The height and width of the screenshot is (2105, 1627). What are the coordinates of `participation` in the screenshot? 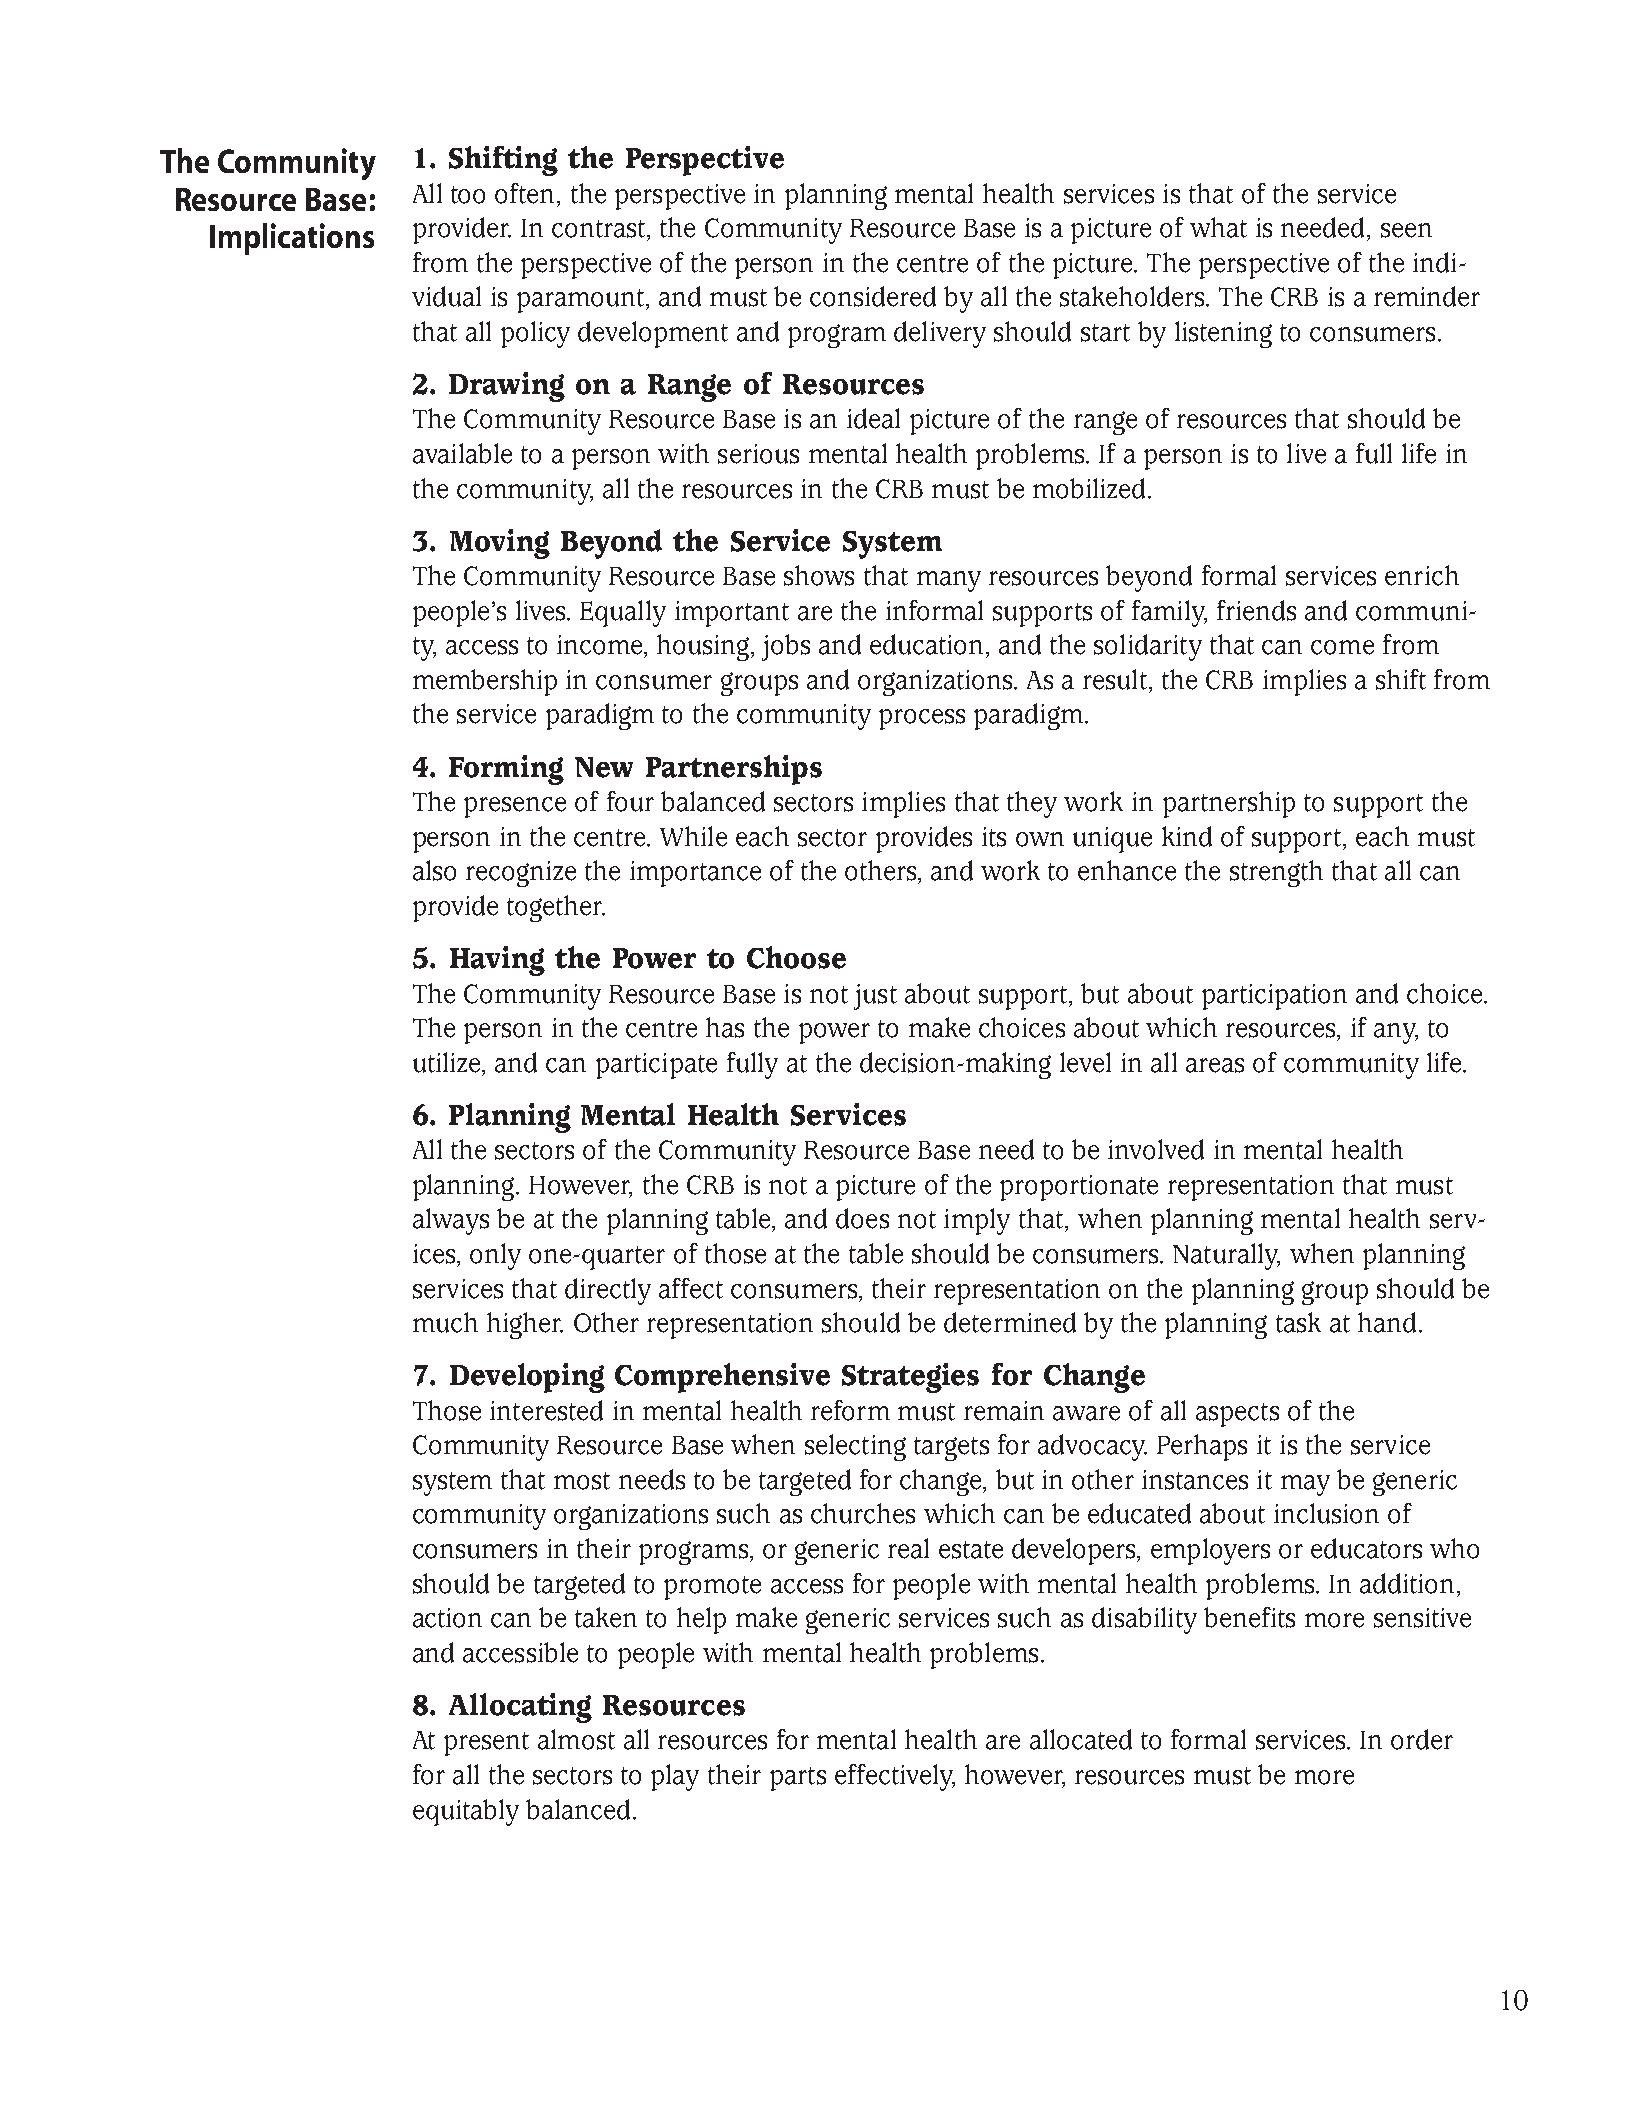 It's located at (1274, 997).
